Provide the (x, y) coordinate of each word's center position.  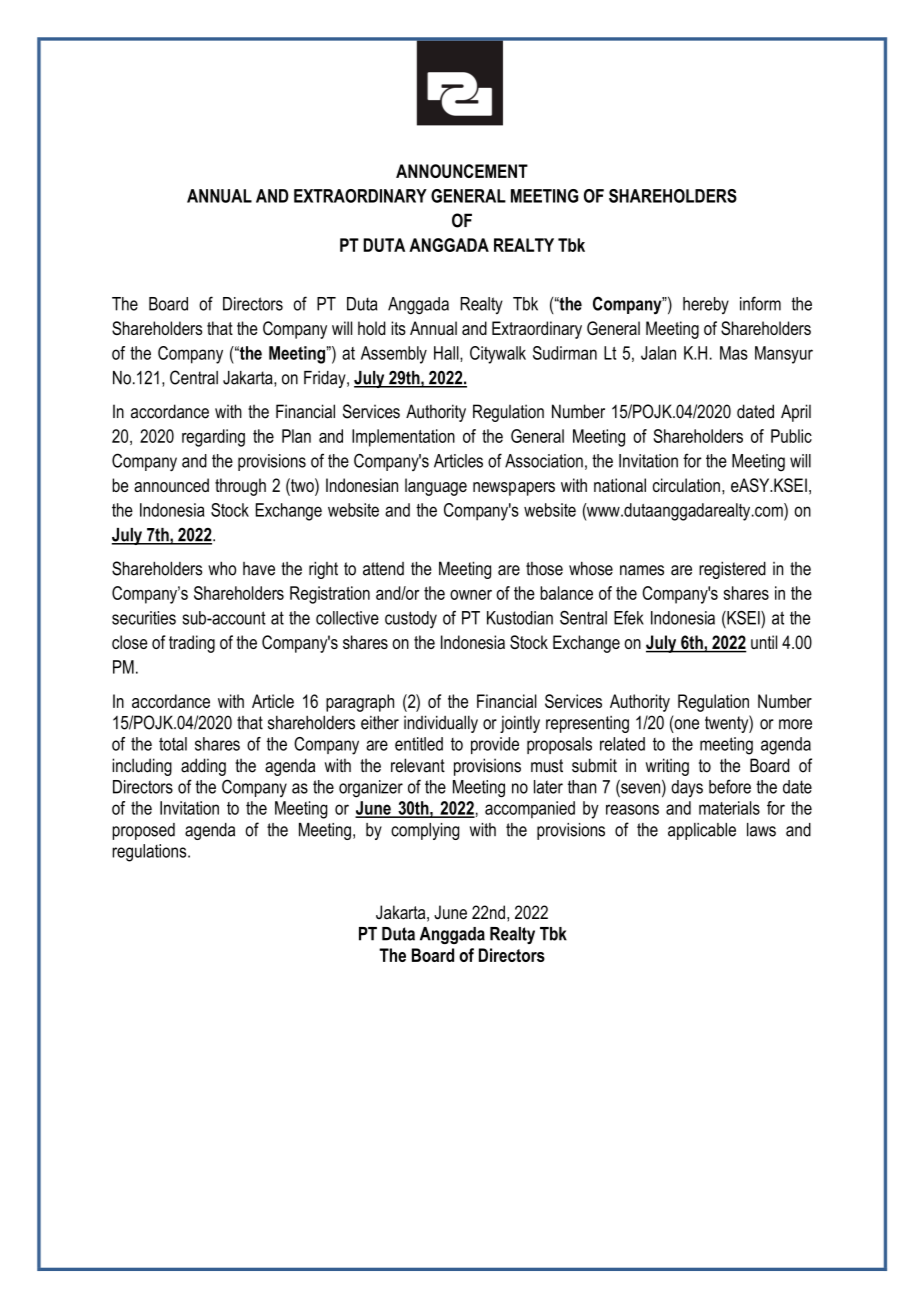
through (240, 487)
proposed (143, 831)
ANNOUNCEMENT (462, 171)
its (398, 328)
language (436, 487)
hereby (706, 305)
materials (729, 808)
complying (425, 831)
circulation (686, 485)
